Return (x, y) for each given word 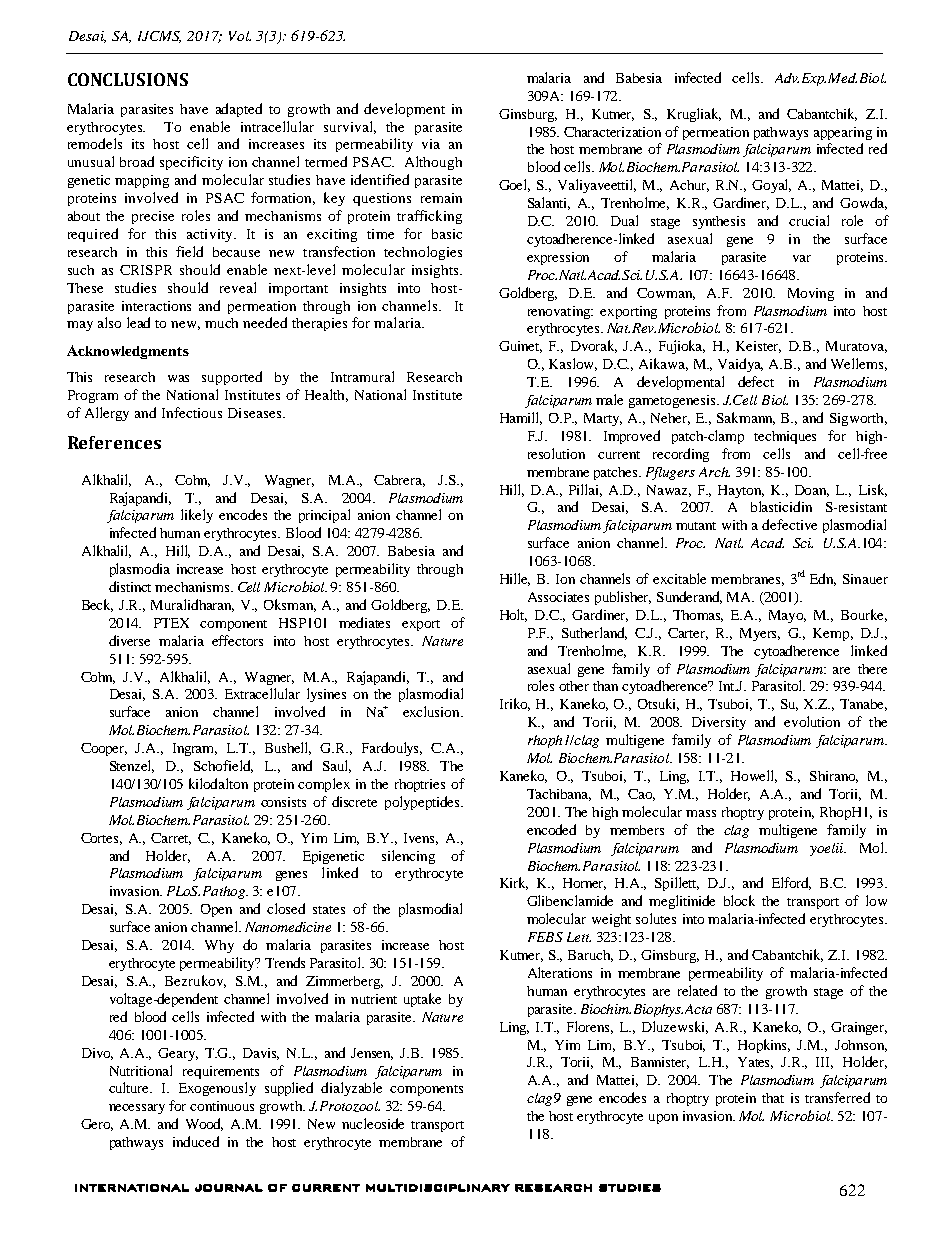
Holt (513, 615)
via (431, 144)
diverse (129, 640)
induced (196, 1141)
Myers (760, 634)
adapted (239, 110)
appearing (843, 133)
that (773, 1098)
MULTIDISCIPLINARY (438, 1188)
